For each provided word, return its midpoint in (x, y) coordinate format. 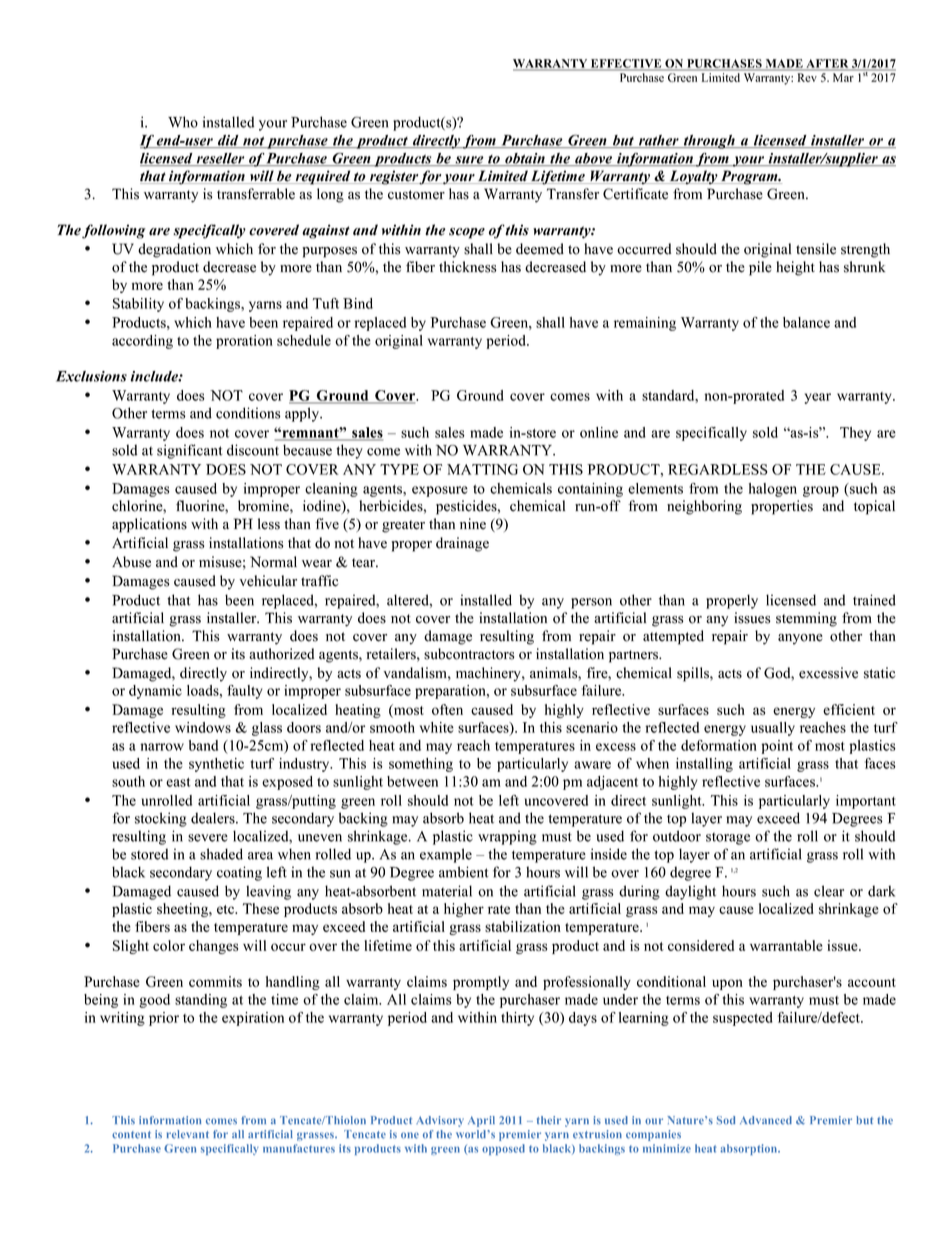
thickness (468, 267)
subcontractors (469, 654)
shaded (221, 854)
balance (806, 322)
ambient (464, 872)
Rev (807, 77)
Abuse (131, 562)
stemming (806, 619)
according (142, 342)
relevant (188, 1134)
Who (183, 122)
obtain (525, 159)
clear (829, 891)
